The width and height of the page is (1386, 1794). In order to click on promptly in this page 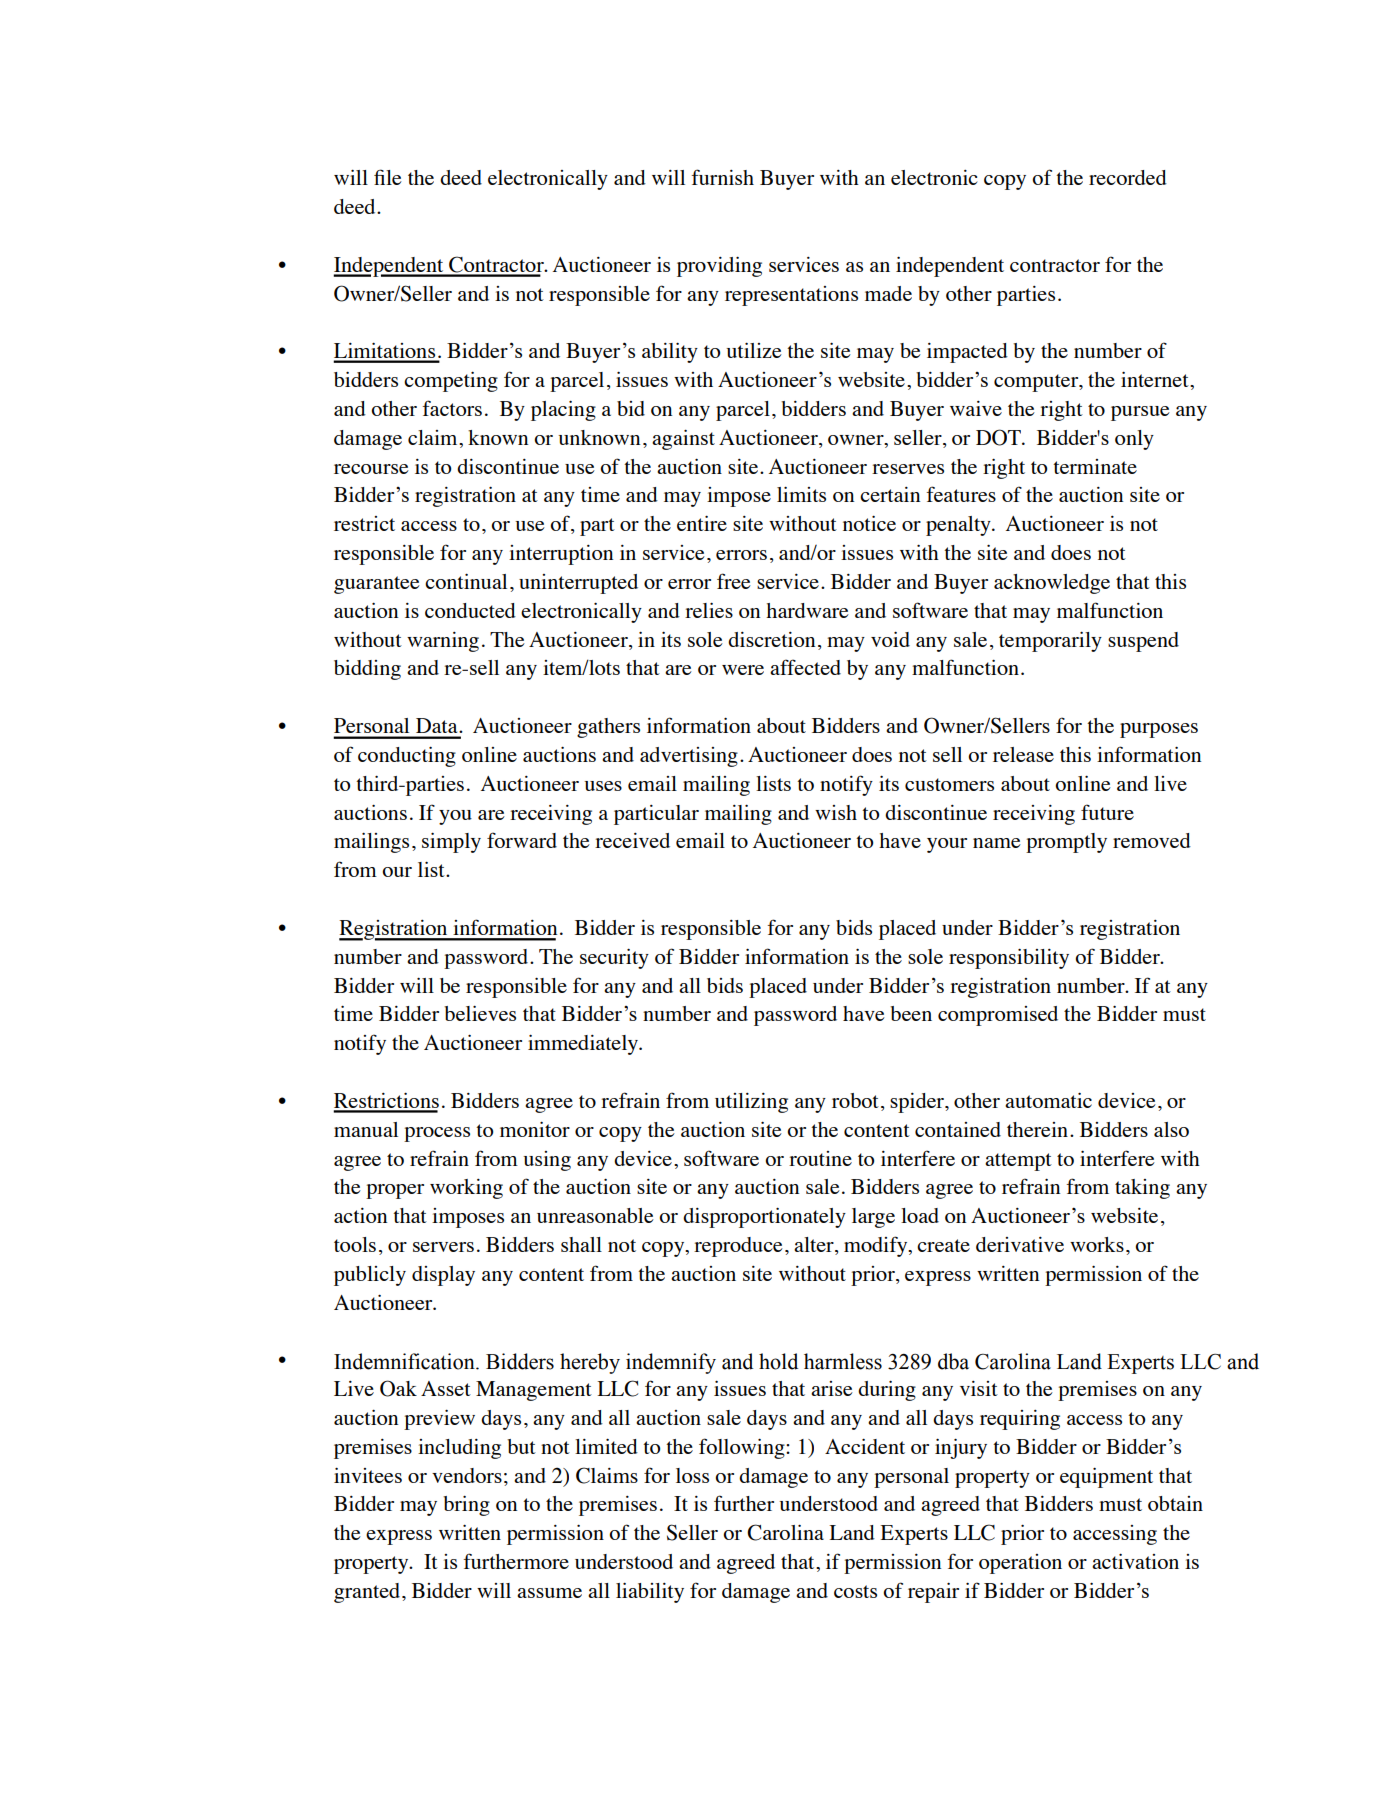, I will do `click(1066, 843)`.
